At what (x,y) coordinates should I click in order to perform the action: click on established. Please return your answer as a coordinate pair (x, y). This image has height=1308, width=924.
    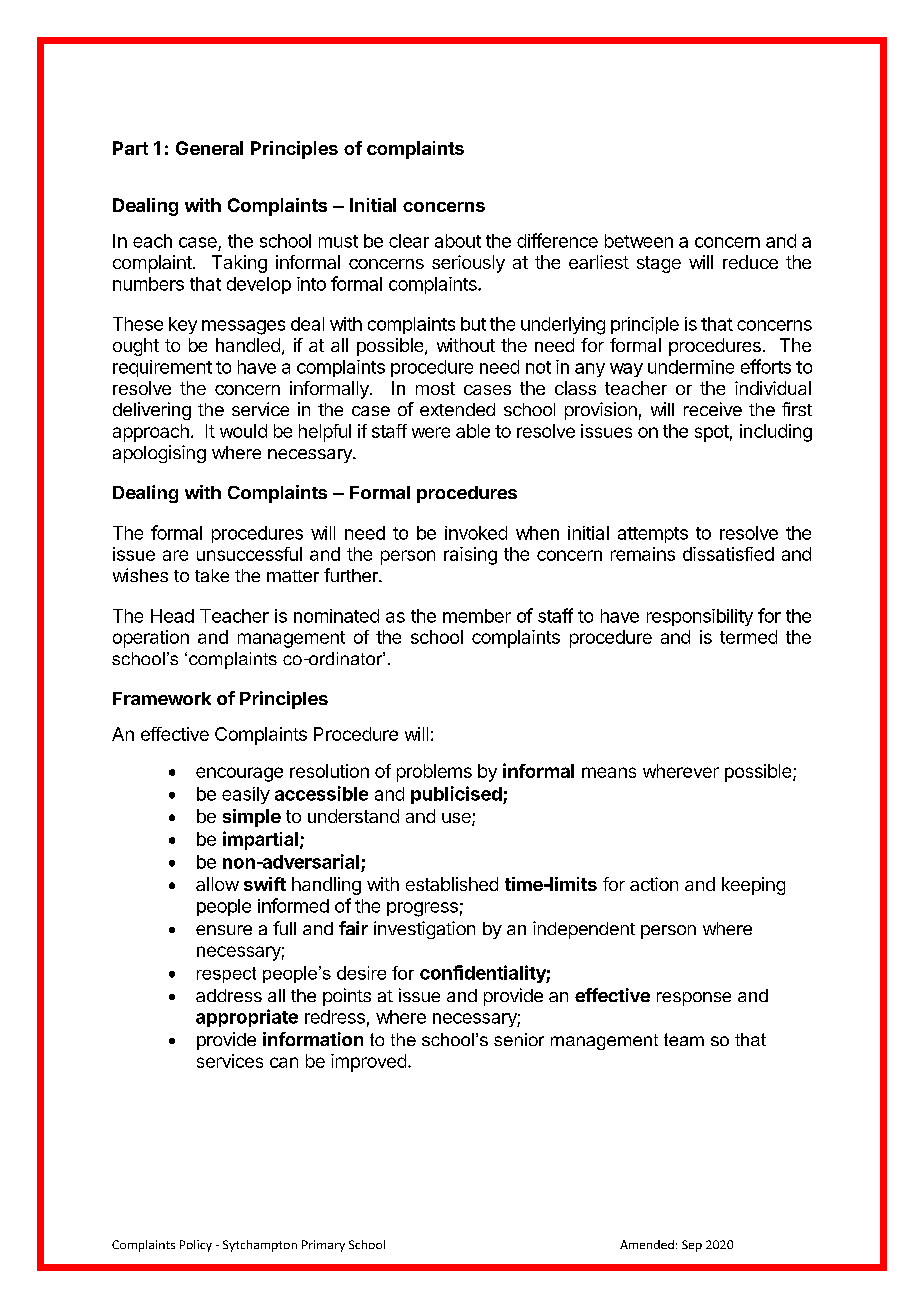
    Looking at the image, I should click on (452, 884).
